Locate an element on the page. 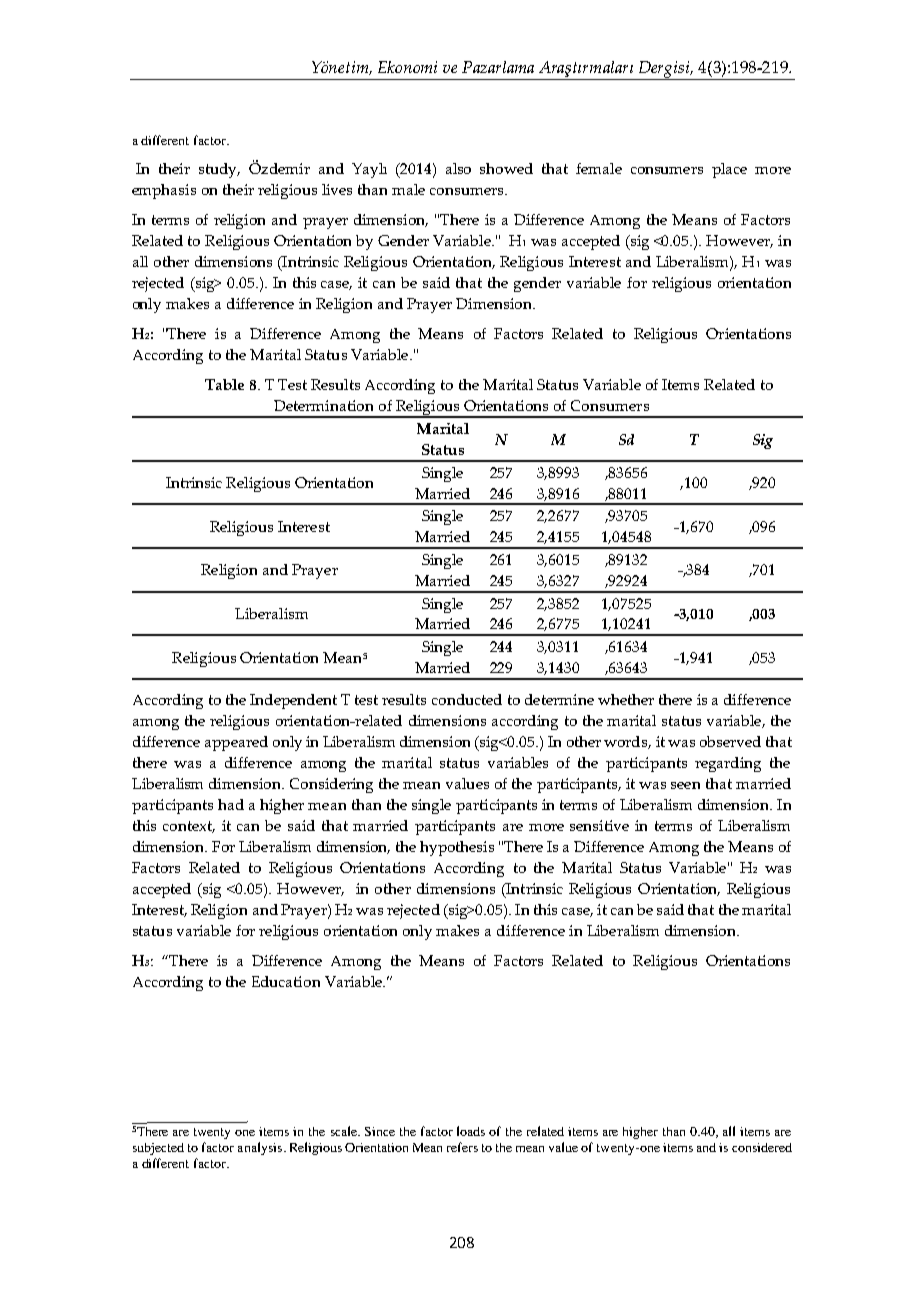 This page has height=1308, width=924. Independent is located at coordinates (293, 701).
